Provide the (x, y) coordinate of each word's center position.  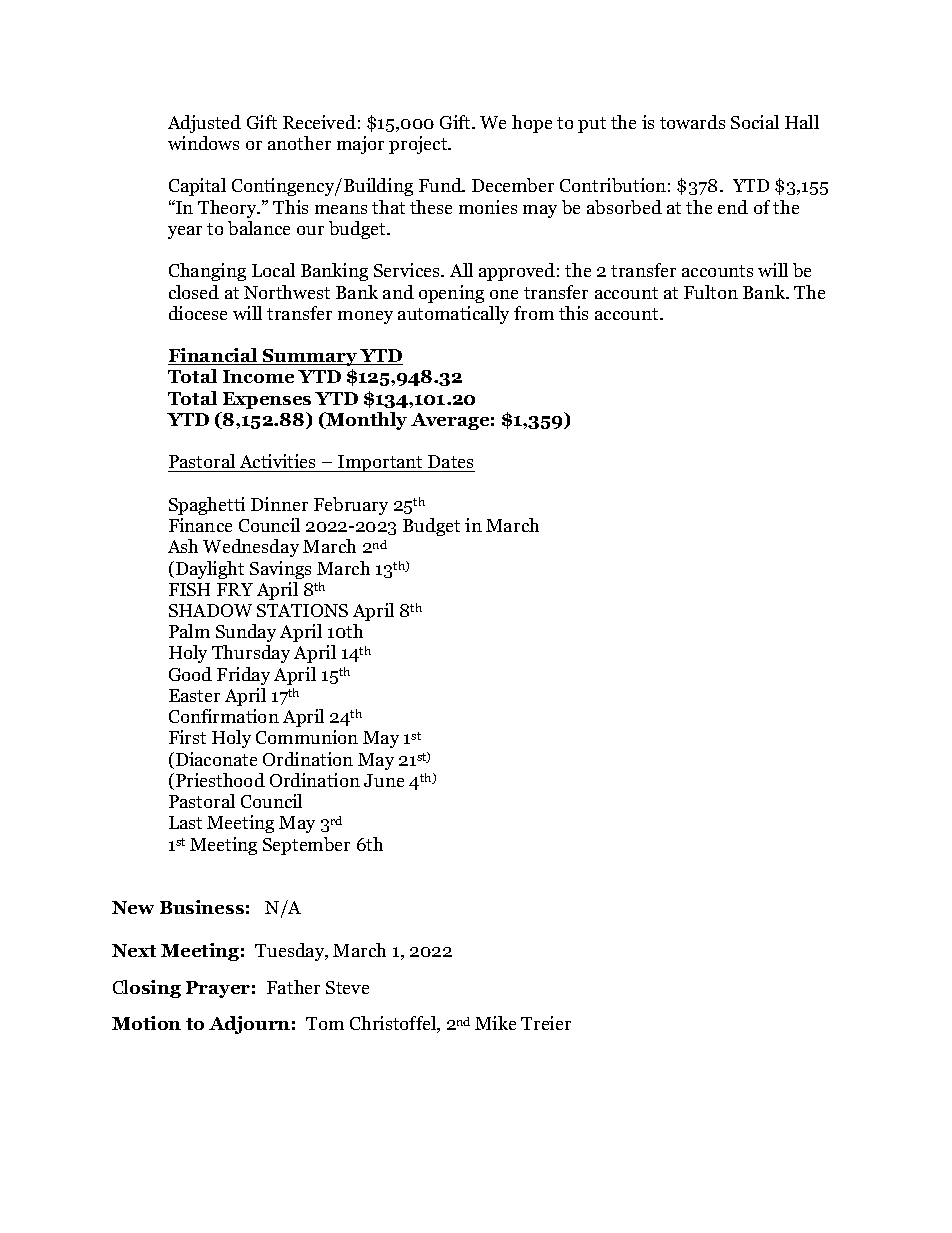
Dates (450, 463)
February (351, 506)
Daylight (208, 570)
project (419, 145)
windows (203, 143)
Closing (147, 989)
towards (692, 122)
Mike (495, 1023)
